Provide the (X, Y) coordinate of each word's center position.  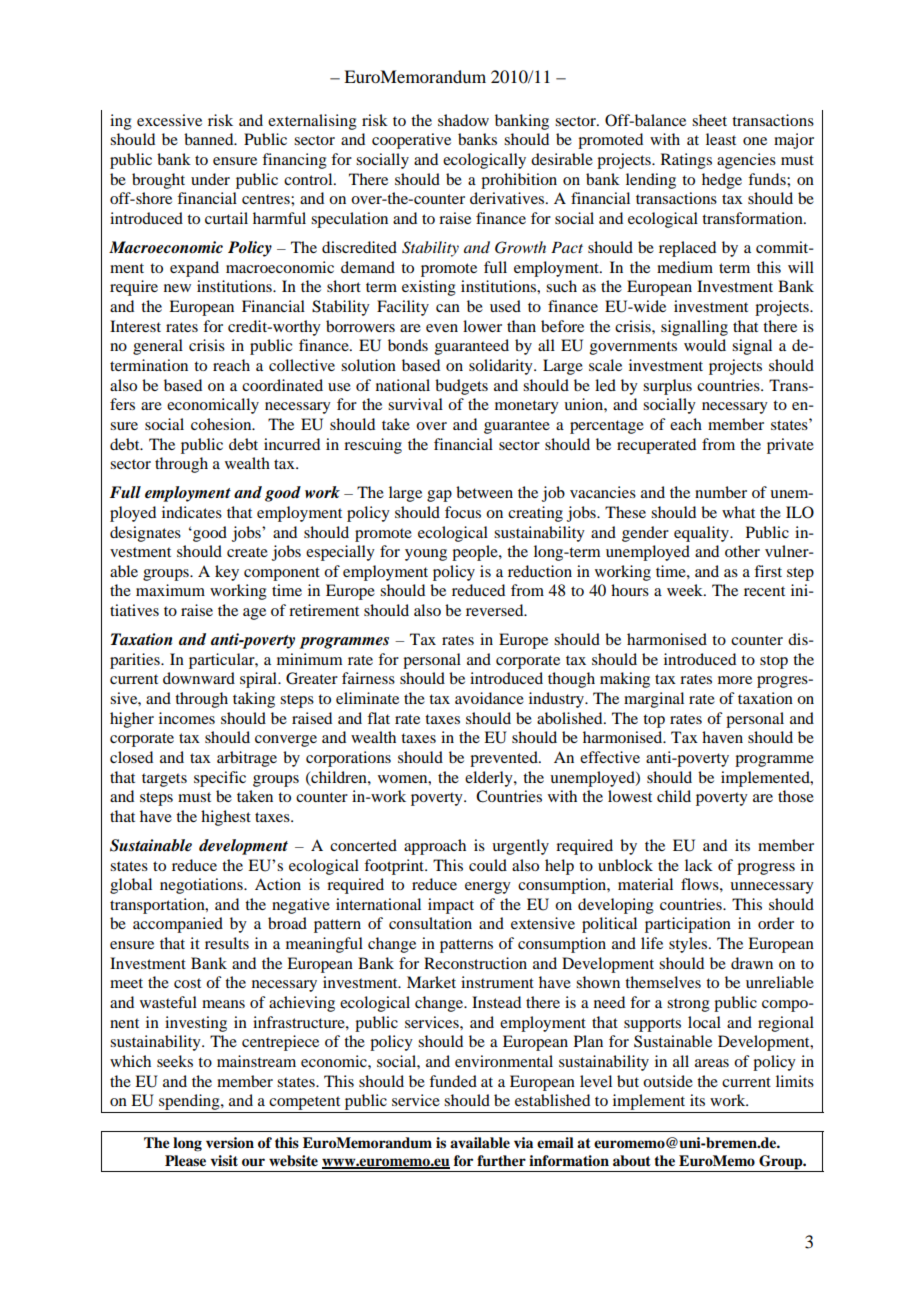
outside (668, 1081)
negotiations (202, 886)
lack (699, 865)
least (721, 139)
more (735, 680)
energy (488, 888)
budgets (461, 387)
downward (199, 678)
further (501, 1161)
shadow (463, 120)
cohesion (222, 424)
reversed (496, 610)
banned (210, 139)
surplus (667, 387)
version (230, 1142)
